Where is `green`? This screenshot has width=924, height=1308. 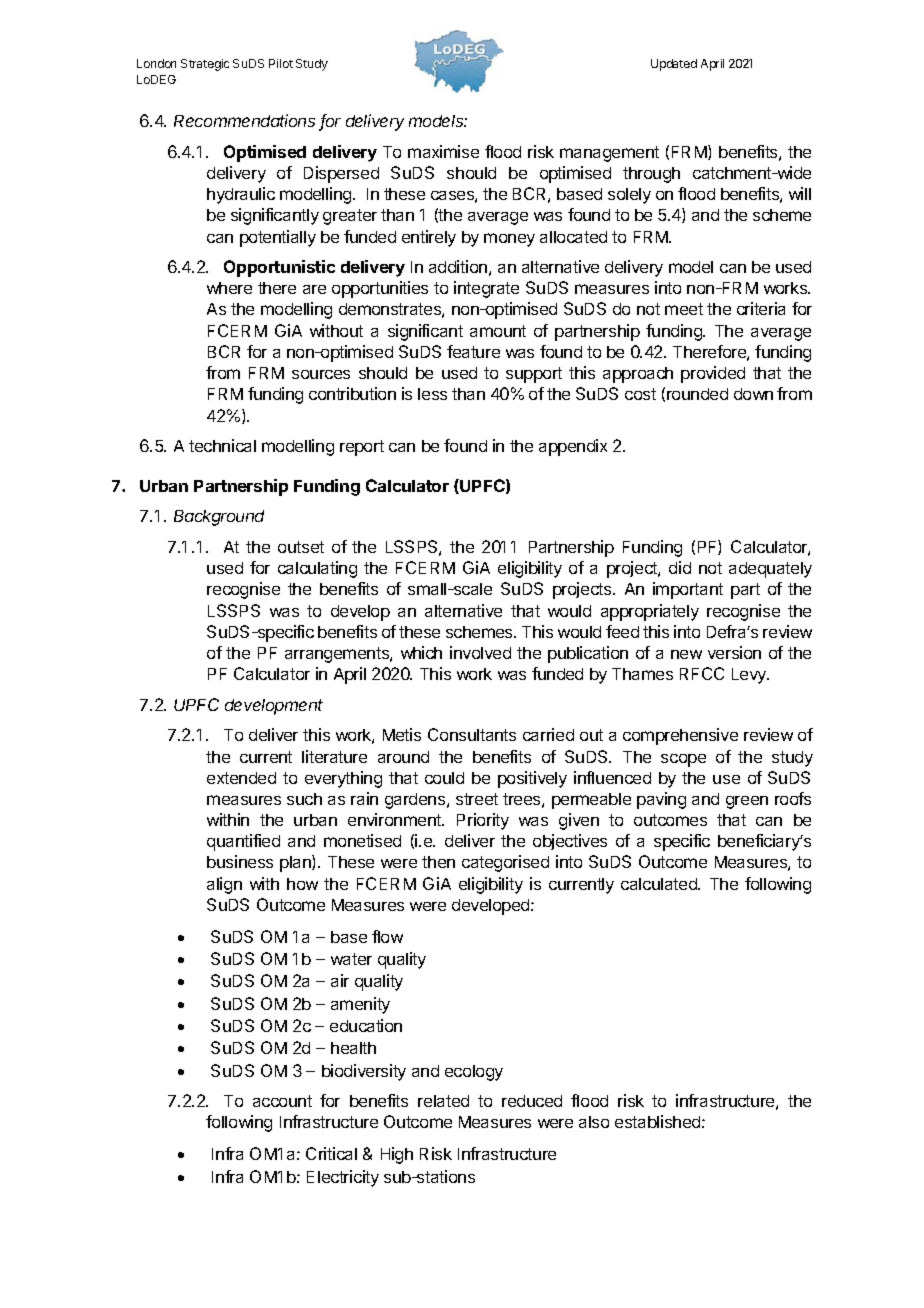 green is located at coordinates (747, 802).
